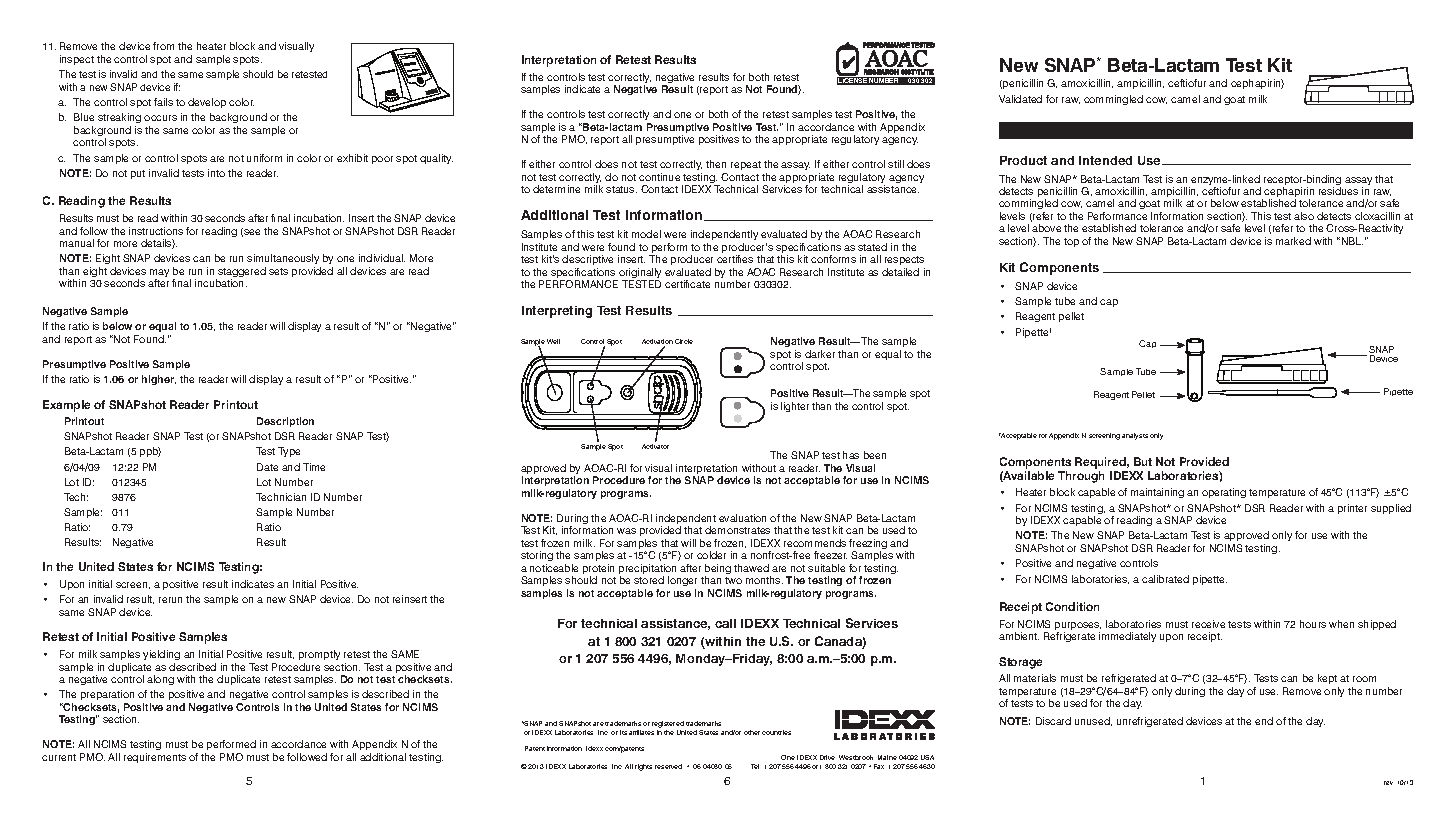  I want to click on from, so click(163, 46).
